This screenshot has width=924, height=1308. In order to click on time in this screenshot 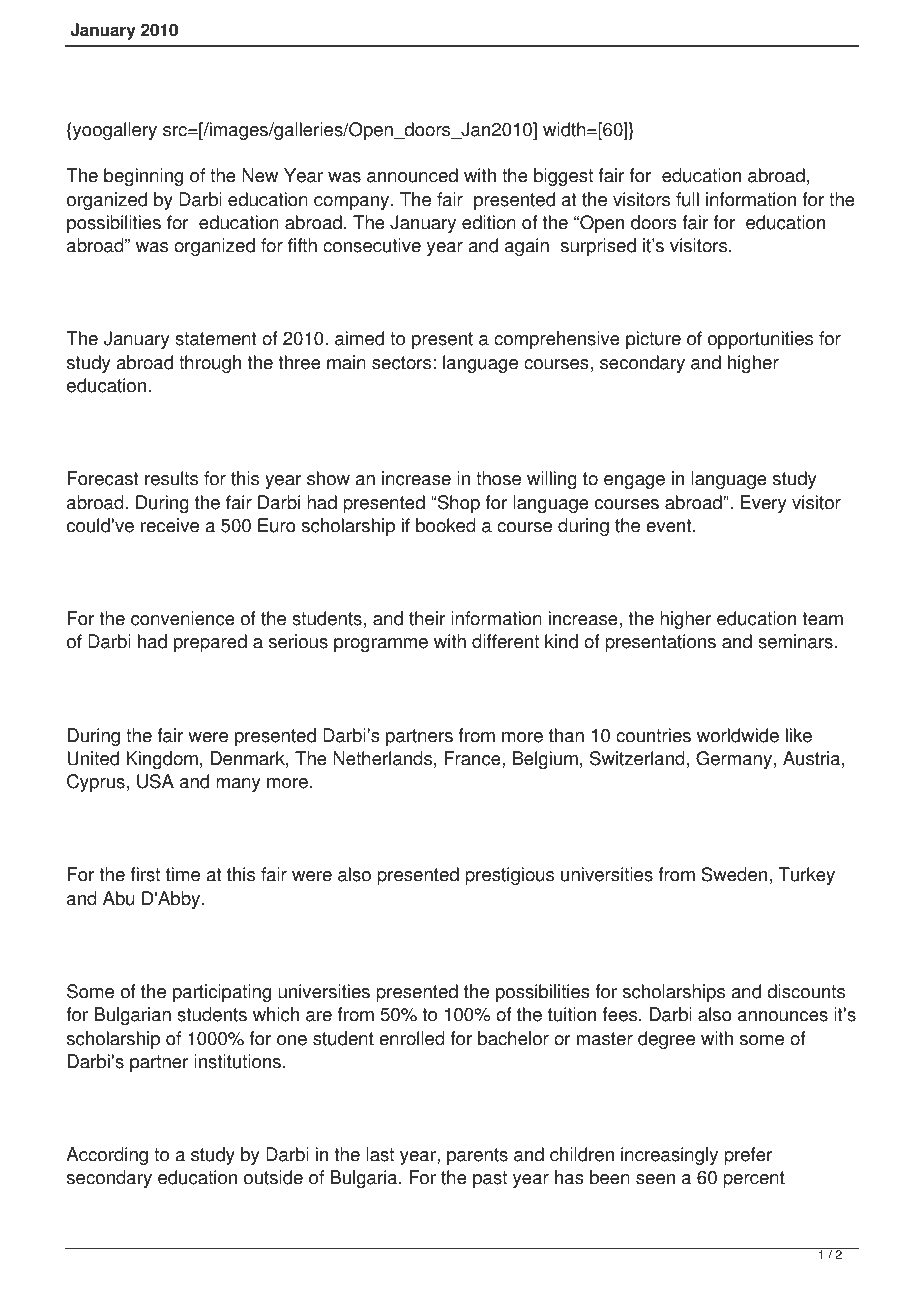, I will do `click(183, 874)`.
